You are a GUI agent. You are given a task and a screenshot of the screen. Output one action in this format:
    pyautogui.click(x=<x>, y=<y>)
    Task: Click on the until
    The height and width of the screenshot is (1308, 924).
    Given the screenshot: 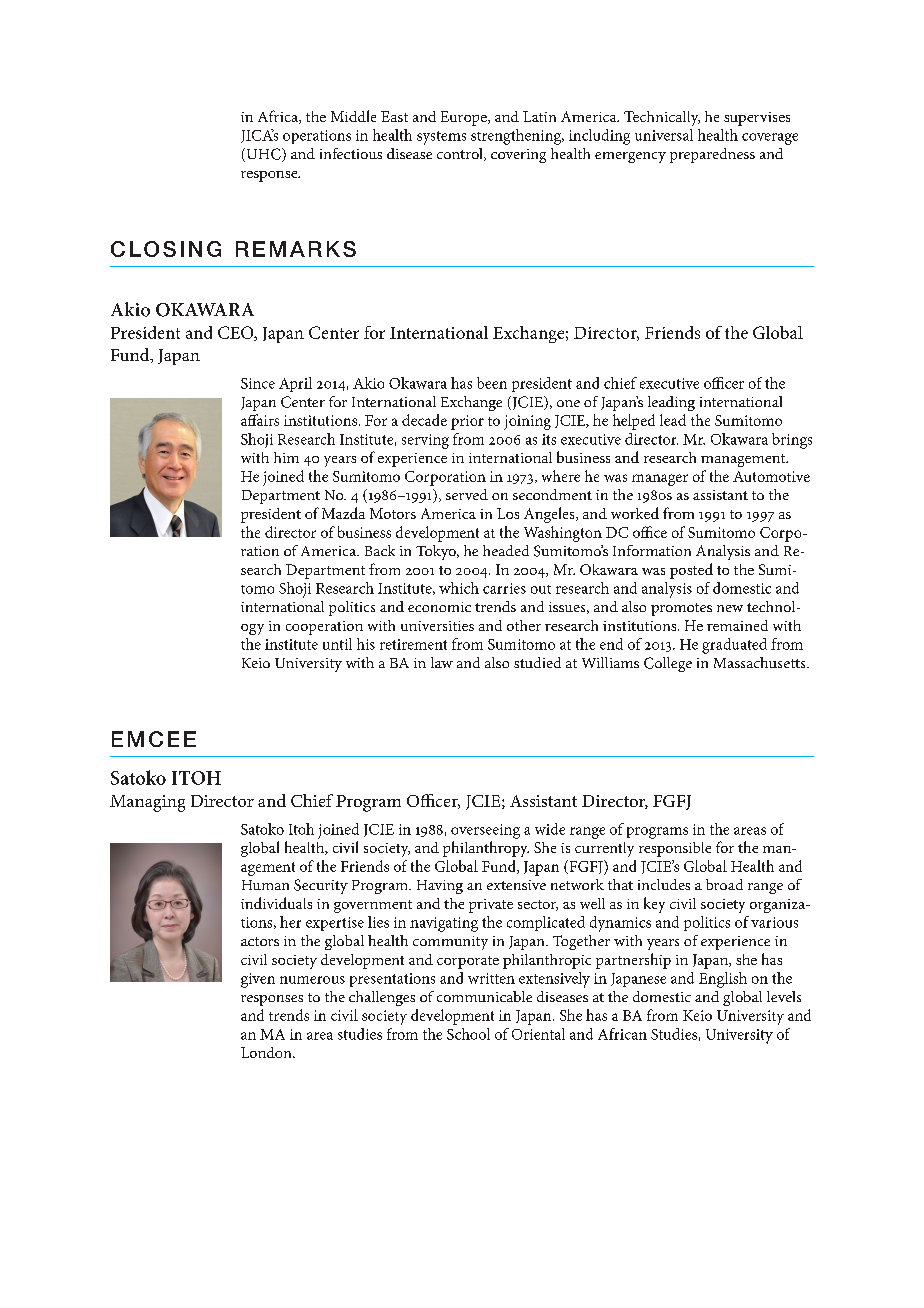 What is the action you would take?
    pyautogui.click(x=337, y=644)
